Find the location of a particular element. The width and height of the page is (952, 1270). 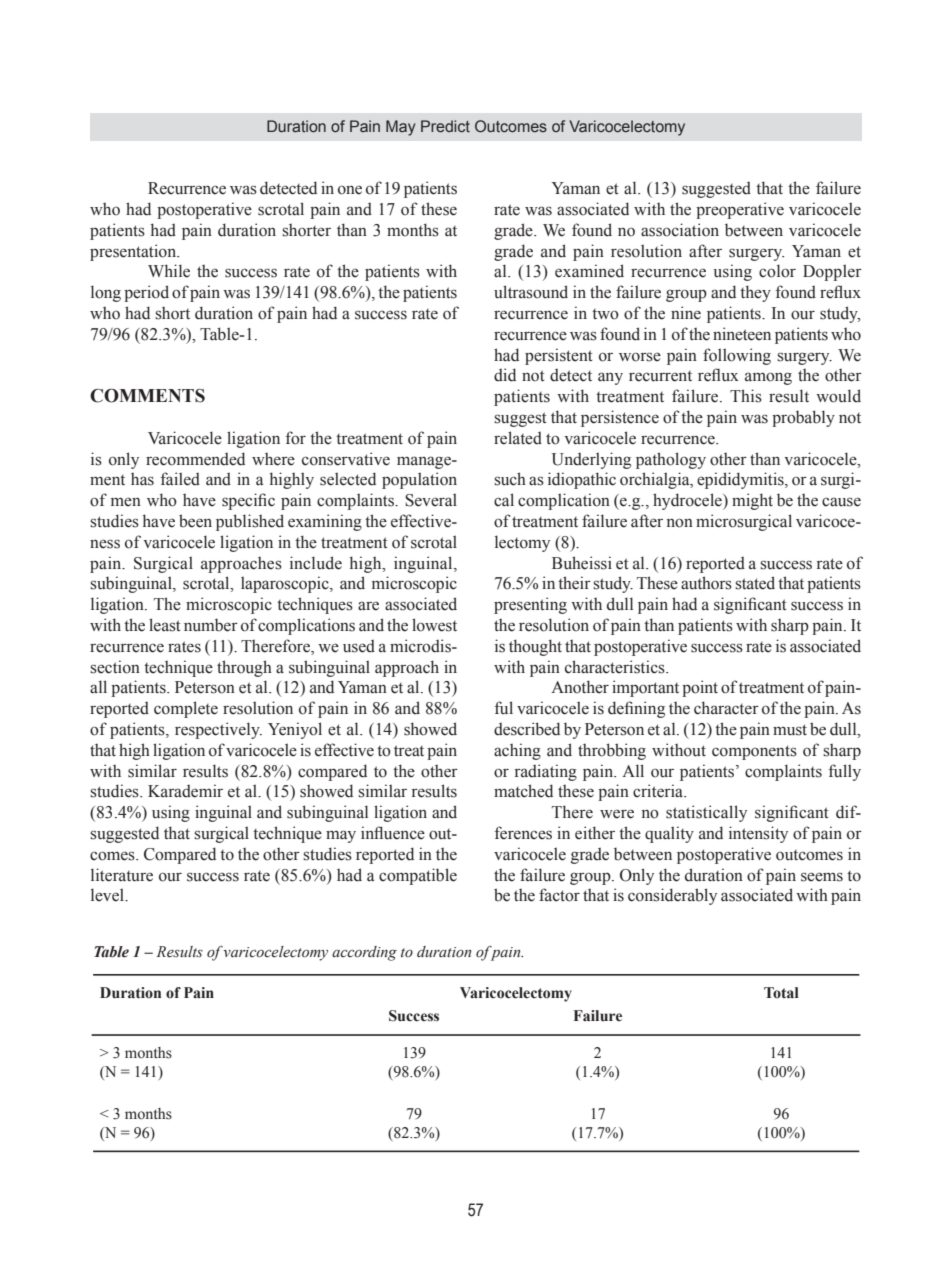

been is located at coordinates (195, 521).
